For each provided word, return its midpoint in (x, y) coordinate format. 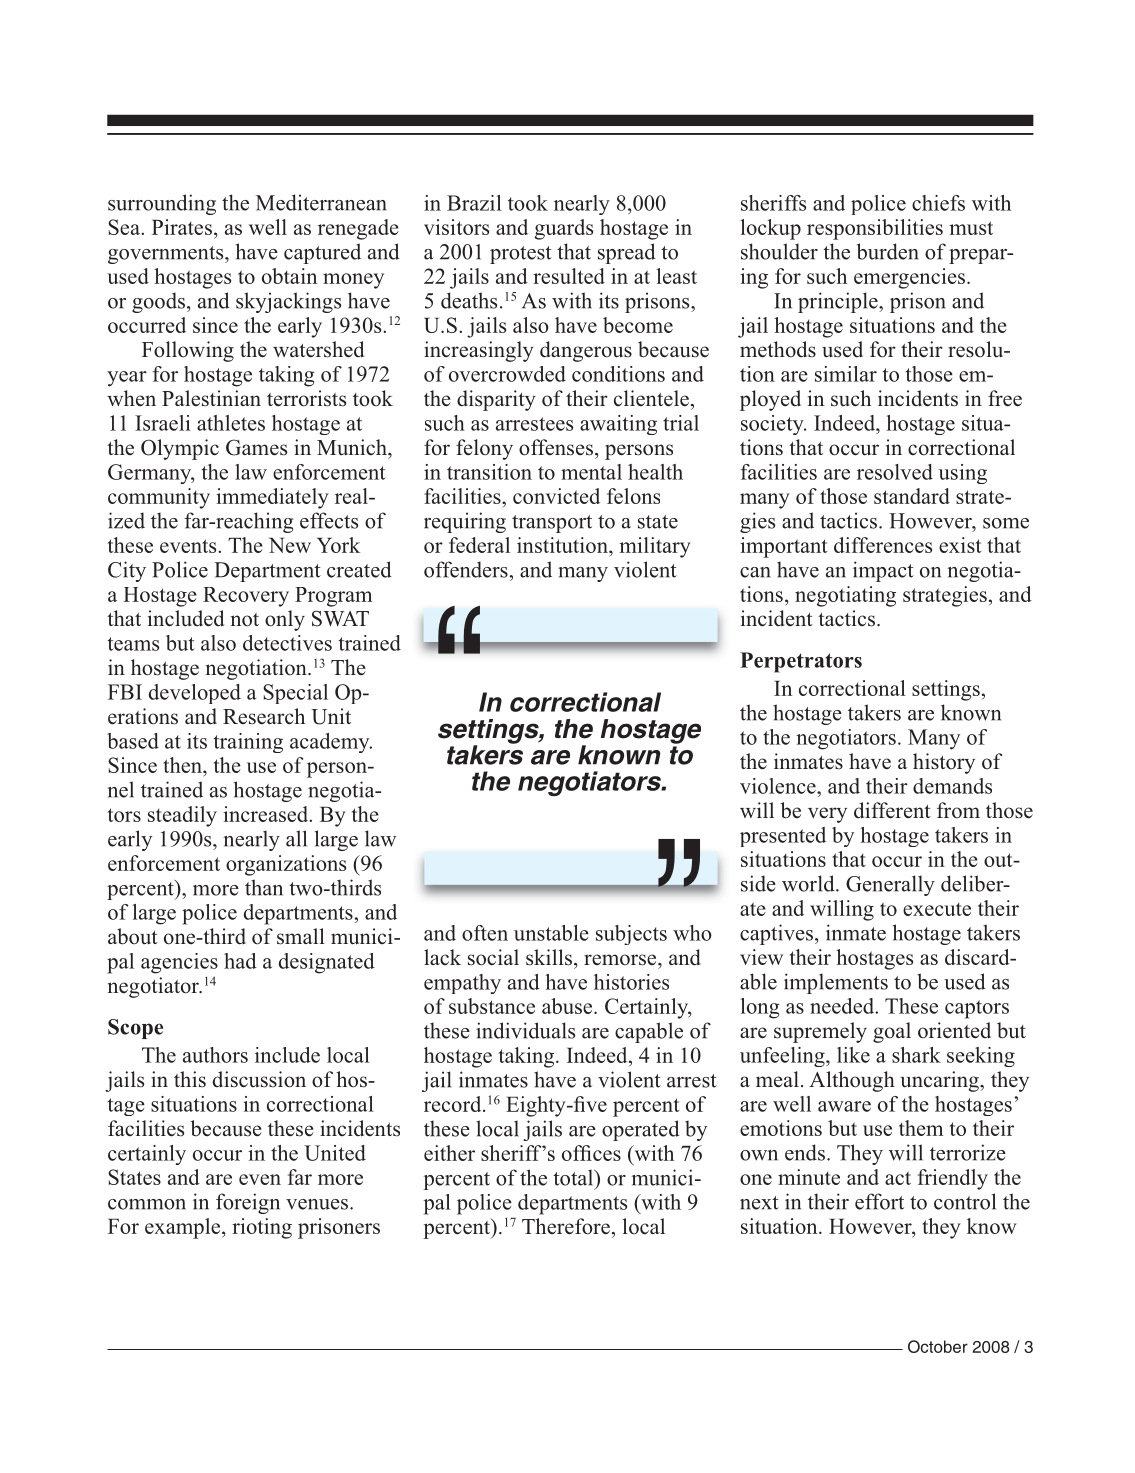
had (240, 961)
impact (883, 571)
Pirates (182, 227)
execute (937, 909)
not (245, 620)
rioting (262, 1228)
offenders (466, 569)
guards (563, 229)
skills (550, 957)
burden (888, 251)
